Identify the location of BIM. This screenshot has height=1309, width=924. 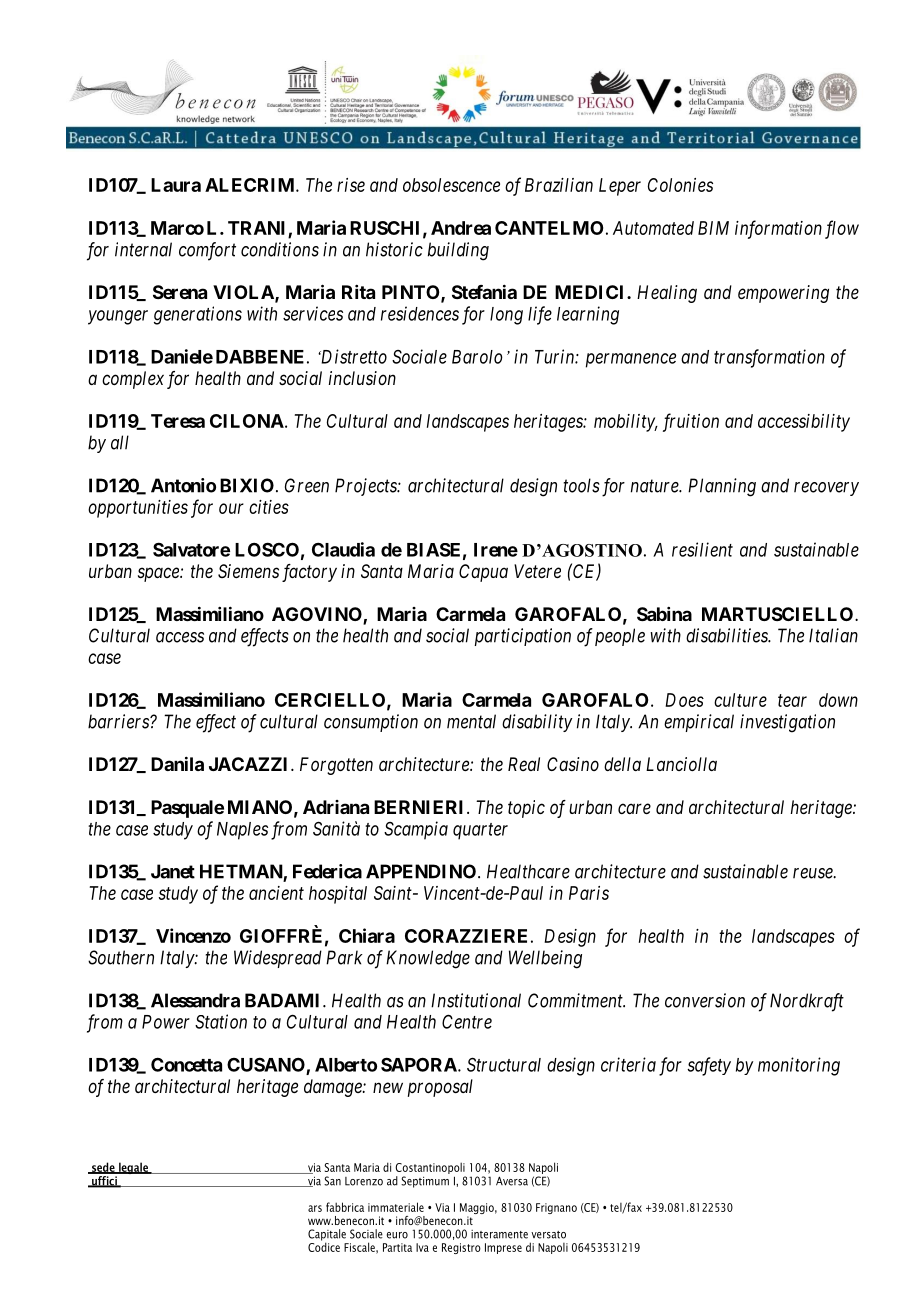
(713, 228).
